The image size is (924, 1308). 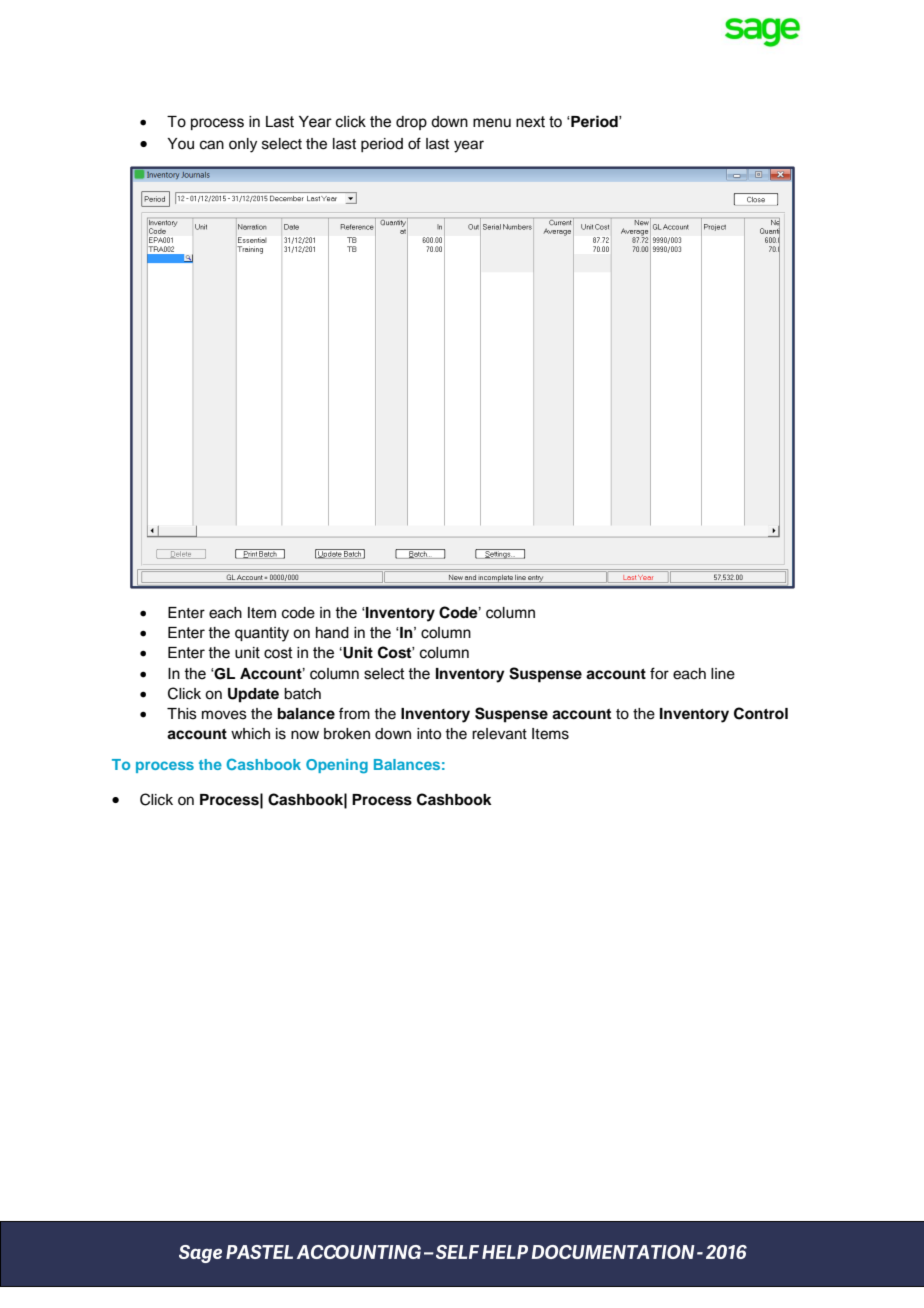 What do you see at coordinates (492, 123) in the screenshot?
I see `menu` at bounding box center [492, 123].
